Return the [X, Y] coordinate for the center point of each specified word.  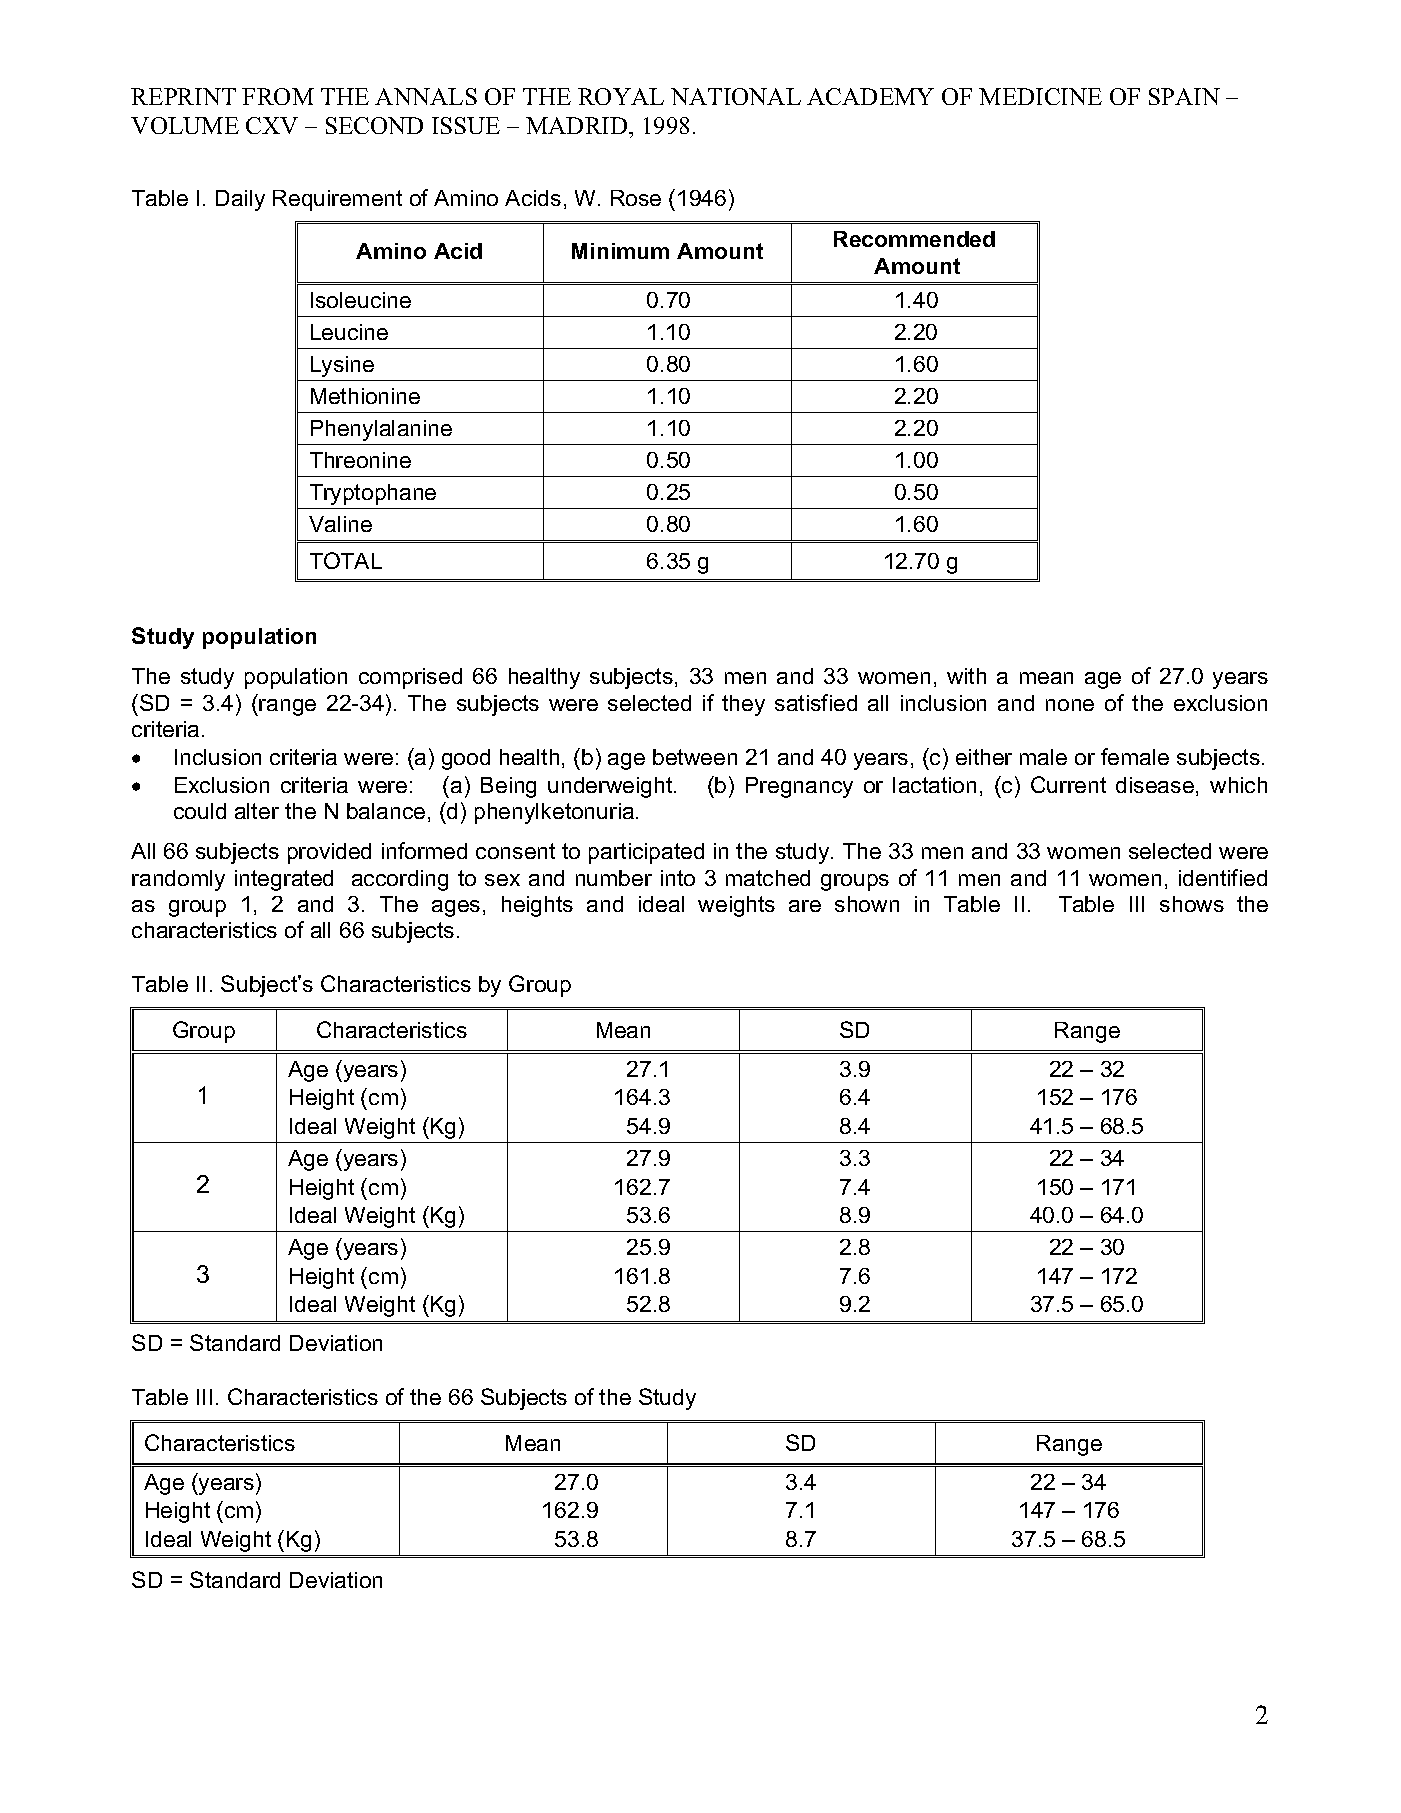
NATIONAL [736, 96]
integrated [284, 880]
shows [1192, 904]
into [678, 878]
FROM [278, 96]
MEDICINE [1040, 96]
